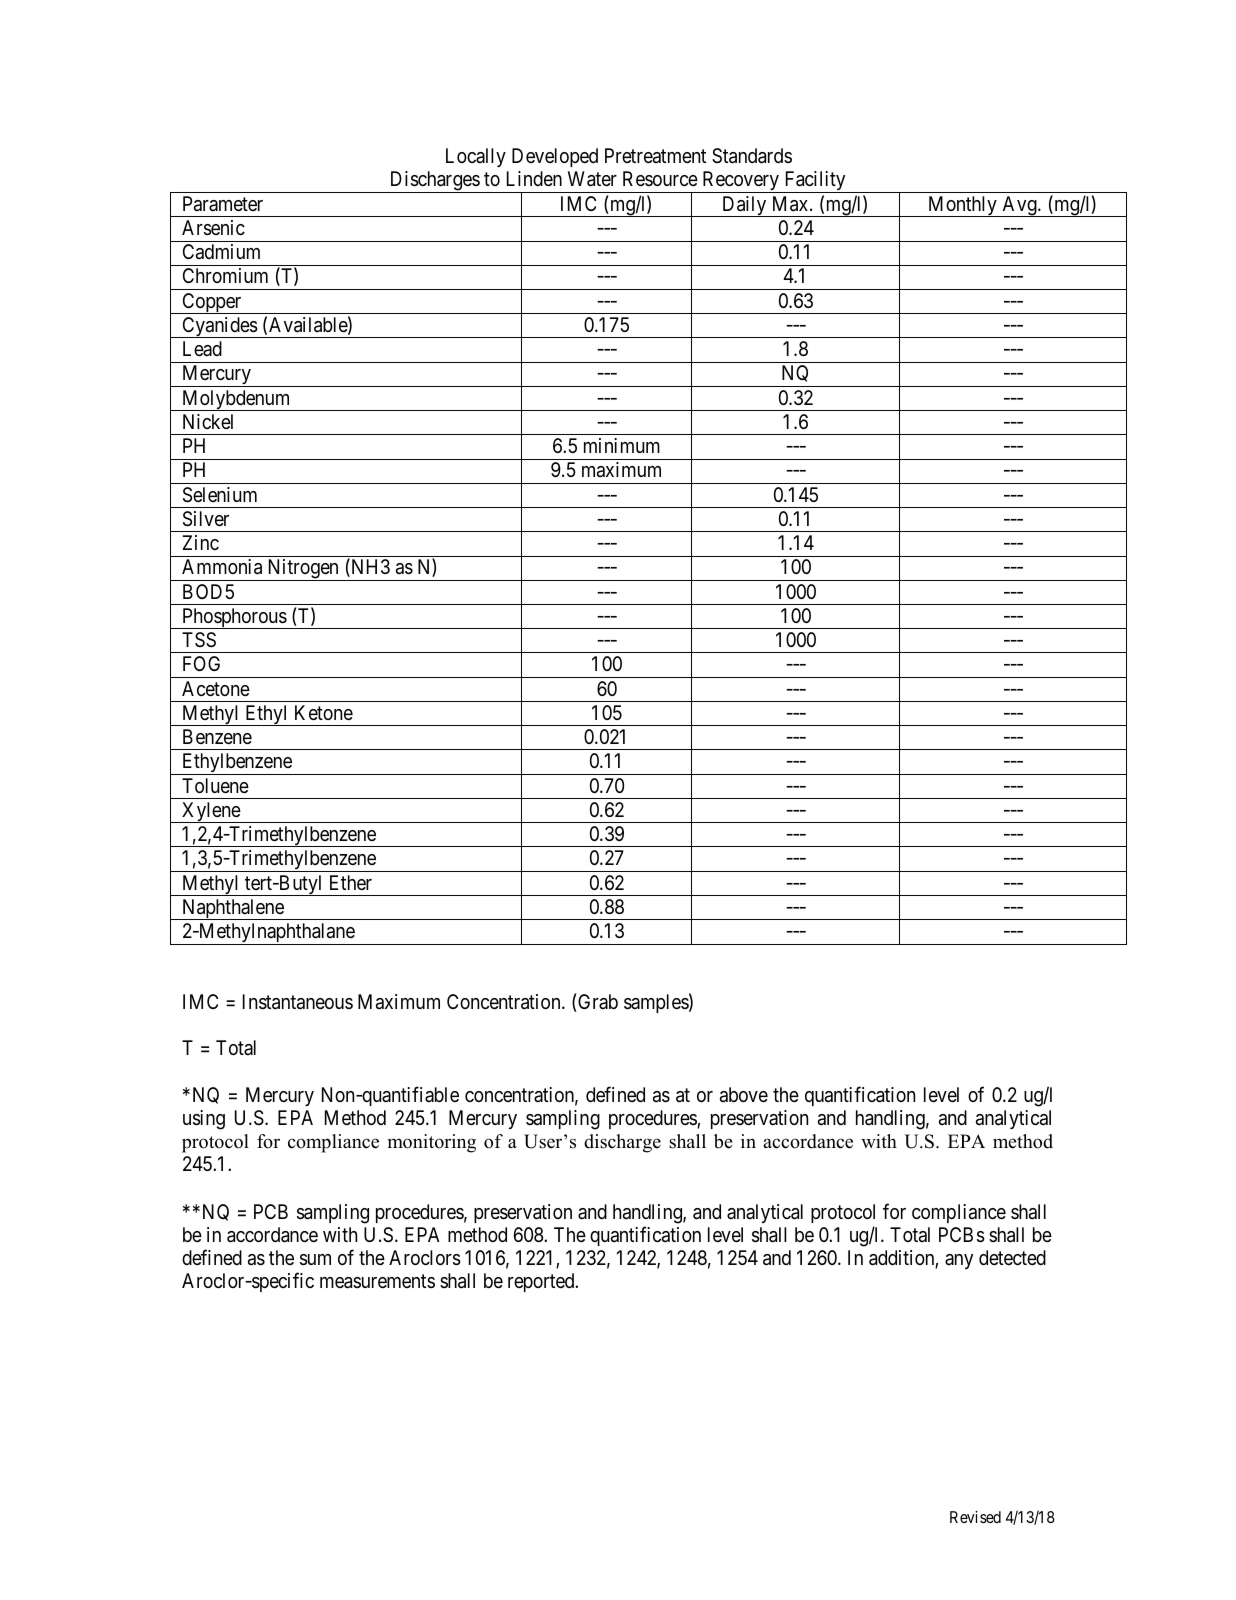  What do you see at coordinates (962, 206) in the document?
I see `Monthly` at bounding box center [962, 206].
